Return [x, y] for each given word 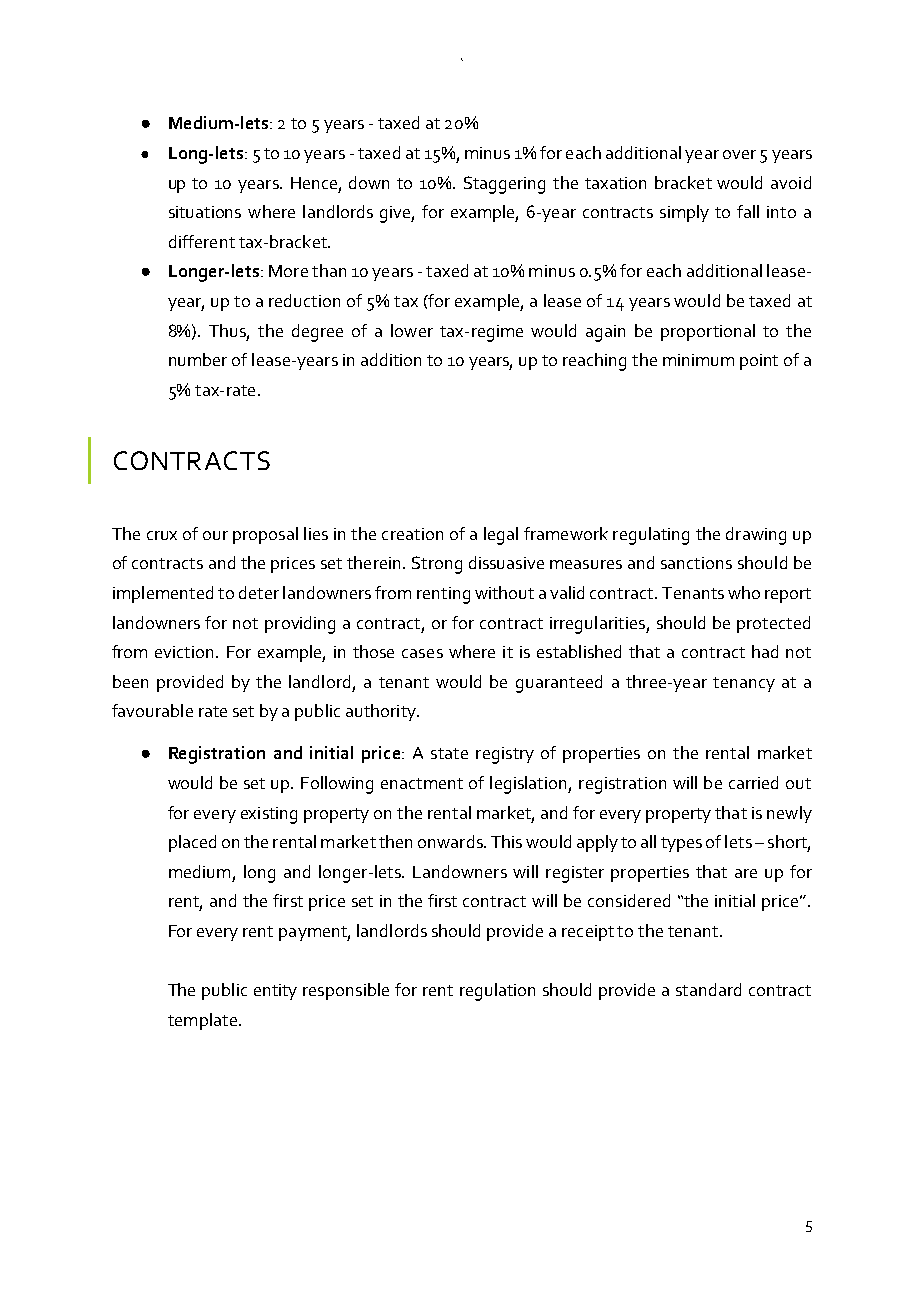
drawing [756, 536]
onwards [451, 841]
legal [501, 536]
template [202, 1021]
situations [205, 212]
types [681, 844]
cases [422, 653]
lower [412, 330]
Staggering [504, 185]
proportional [708, 332]
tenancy [744, 684]
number [198, 359]
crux [162, 535]
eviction [186, 652]
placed [192, 843]
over [739, 154]
